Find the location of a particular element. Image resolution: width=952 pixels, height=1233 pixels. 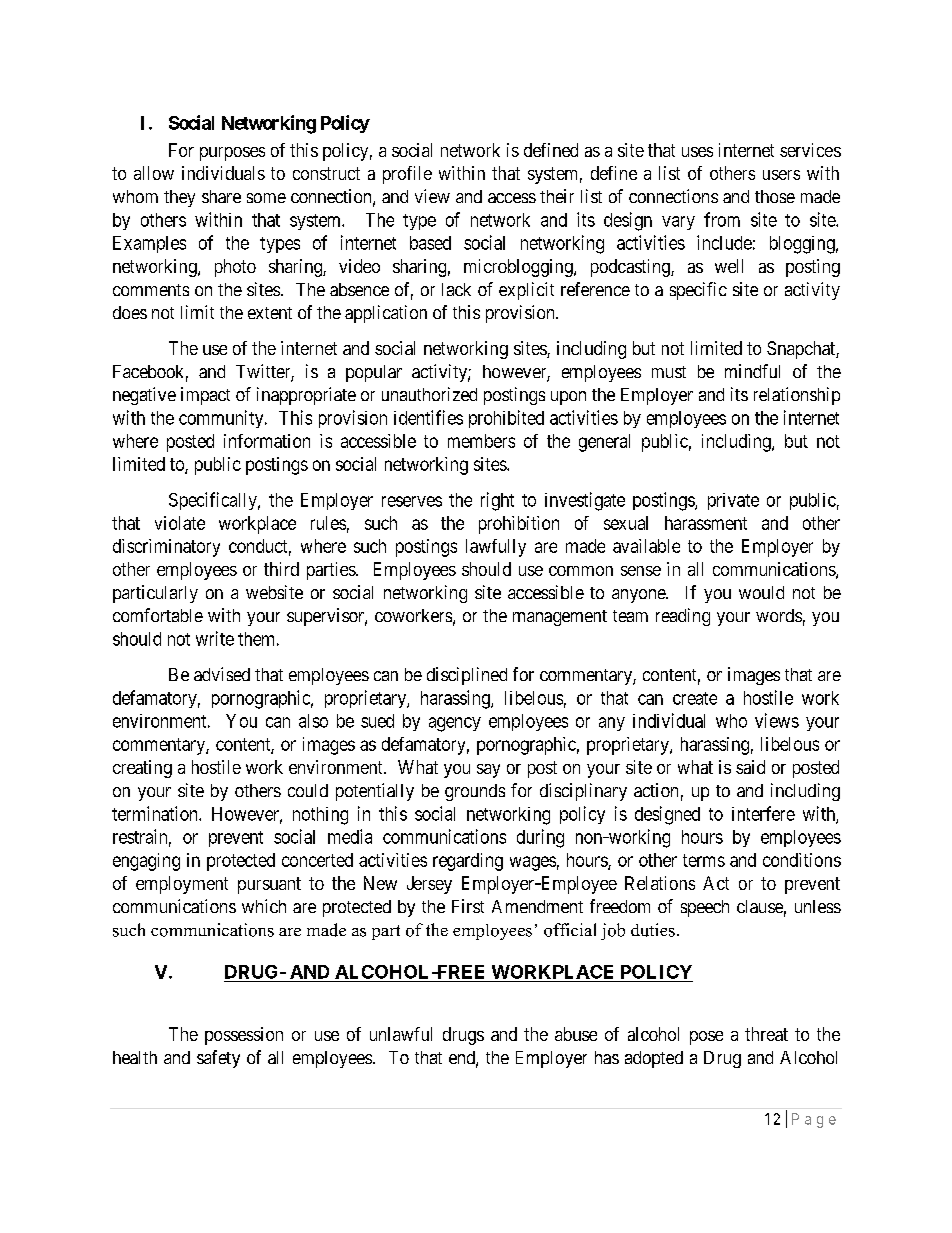

write is located at coordinates (215, 638).
